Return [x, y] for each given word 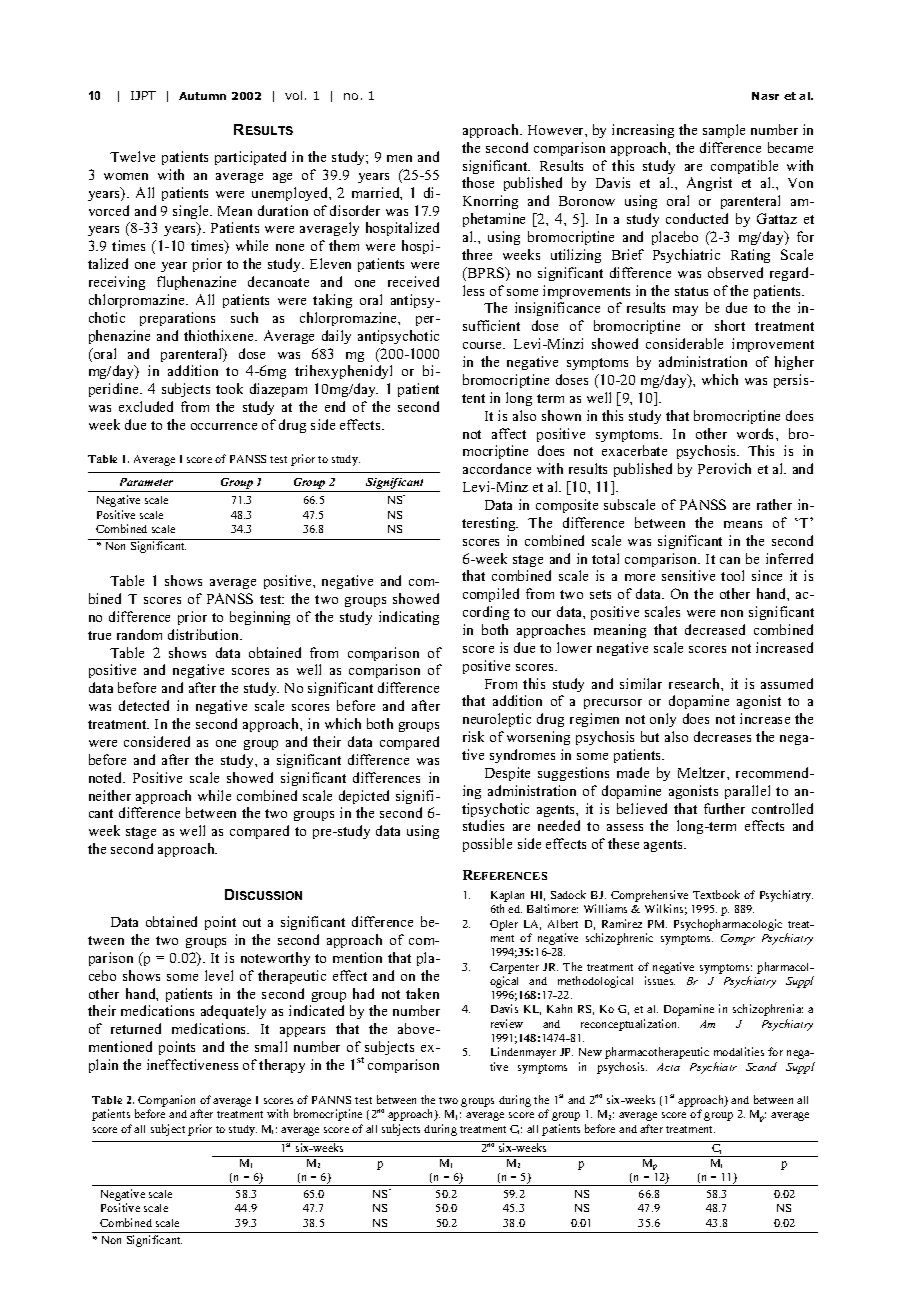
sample [724, 131]
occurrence [224, 426]
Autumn [202, 96]
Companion [166, 1102]
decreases [722, 736]
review [507, 1023]
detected [144, 705]
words [757, 433]
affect [509, 433]
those [478, 182]
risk [473, 736]
